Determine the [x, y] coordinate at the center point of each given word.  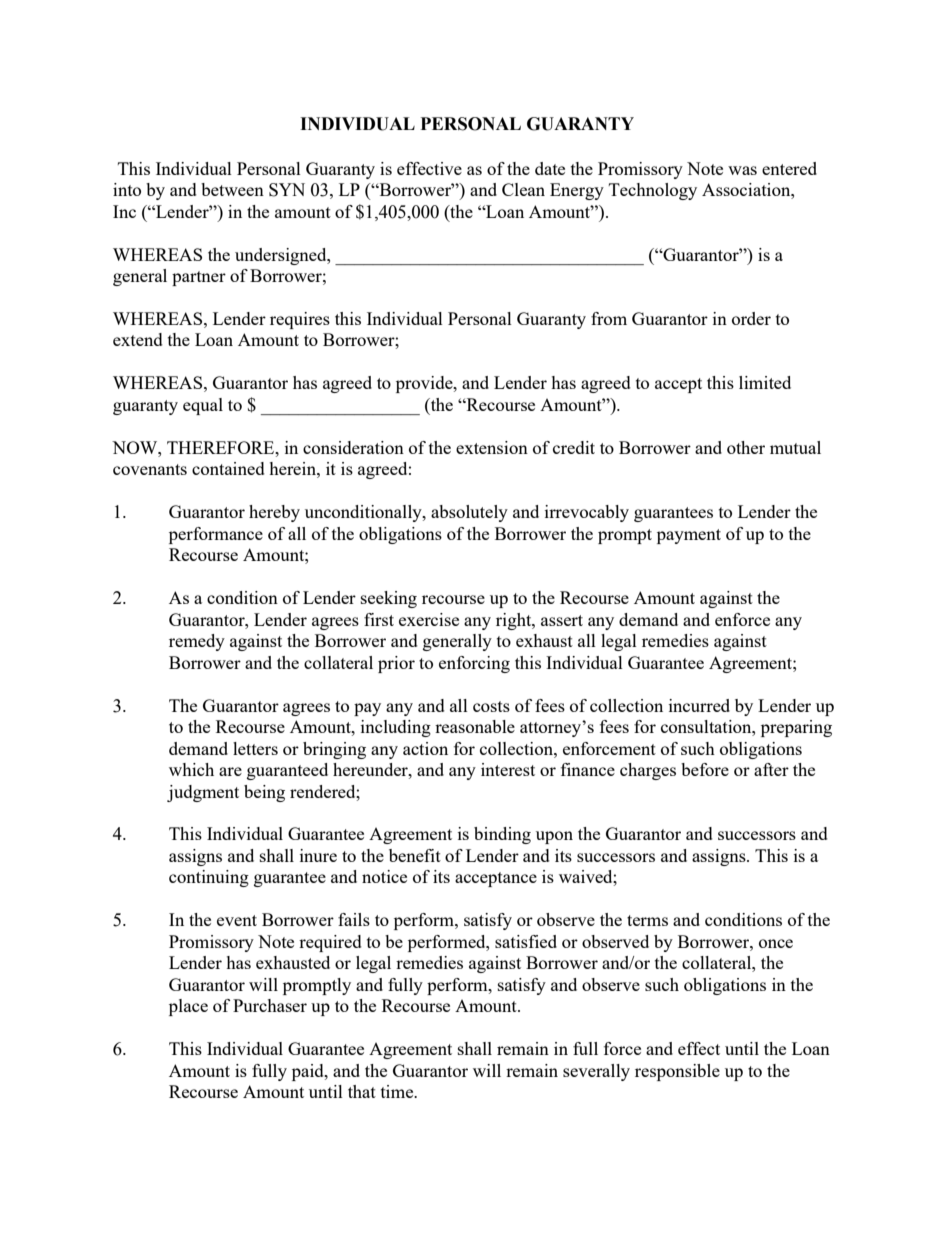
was [742, 170]
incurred [699, 705]
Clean [523, 189]
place [188, 1007]
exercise [429, 619]
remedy [197, 642]
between [232, 189]
